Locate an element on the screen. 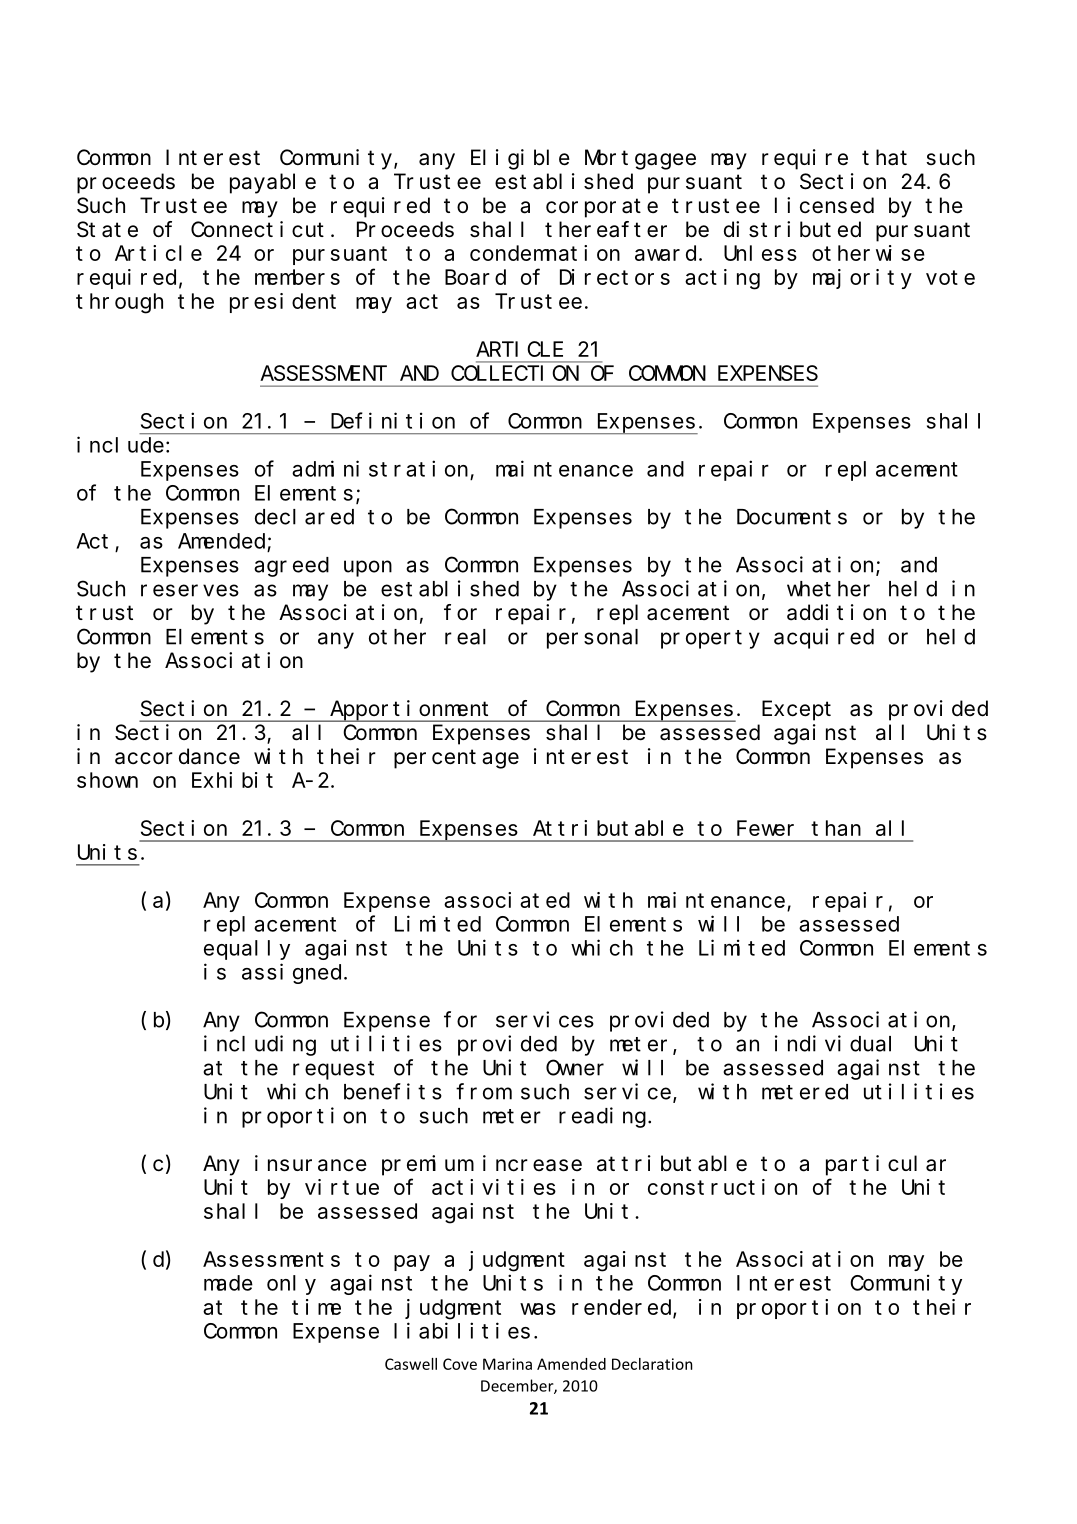 Image resolution: width=1077 pixels, height=1524 pixels. Except is located at coordinates (796, 711).
